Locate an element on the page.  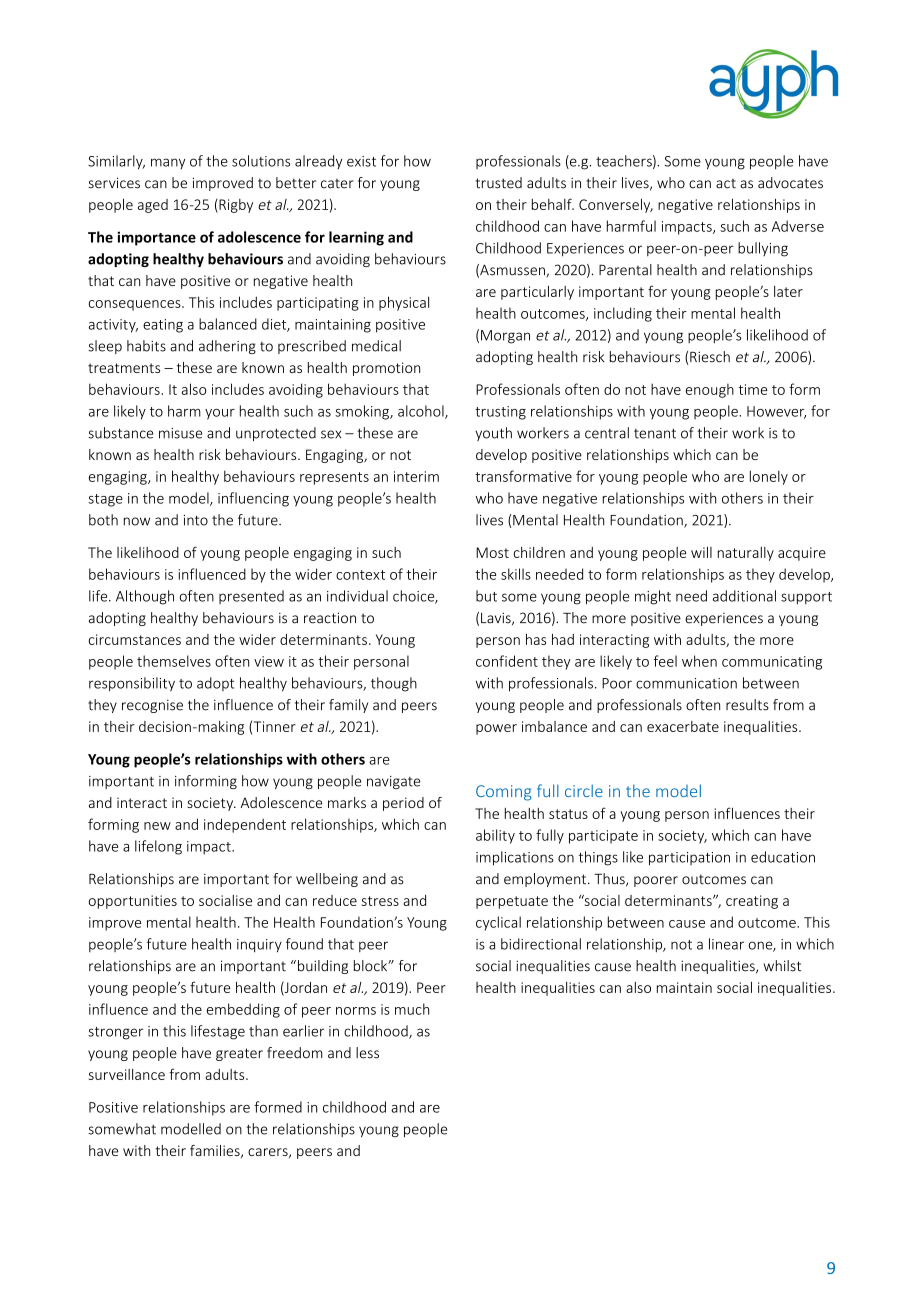
advocates is located at coordinates (790, 183).
